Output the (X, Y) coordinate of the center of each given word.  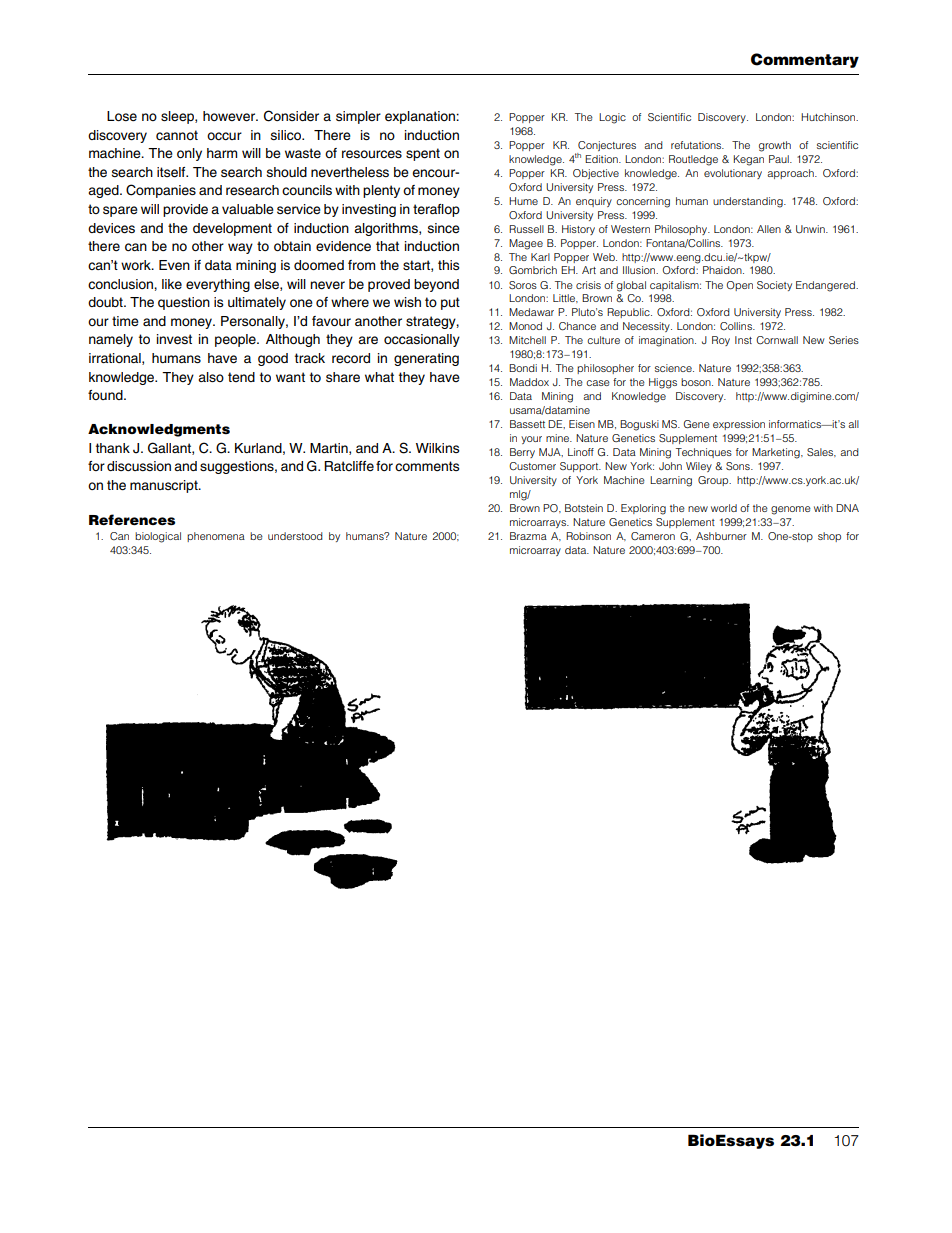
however (230, 116)
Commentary (805, 60)
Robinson (588, 536)
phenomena (216, 537)
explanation (421, 117)
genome (791, 510)
